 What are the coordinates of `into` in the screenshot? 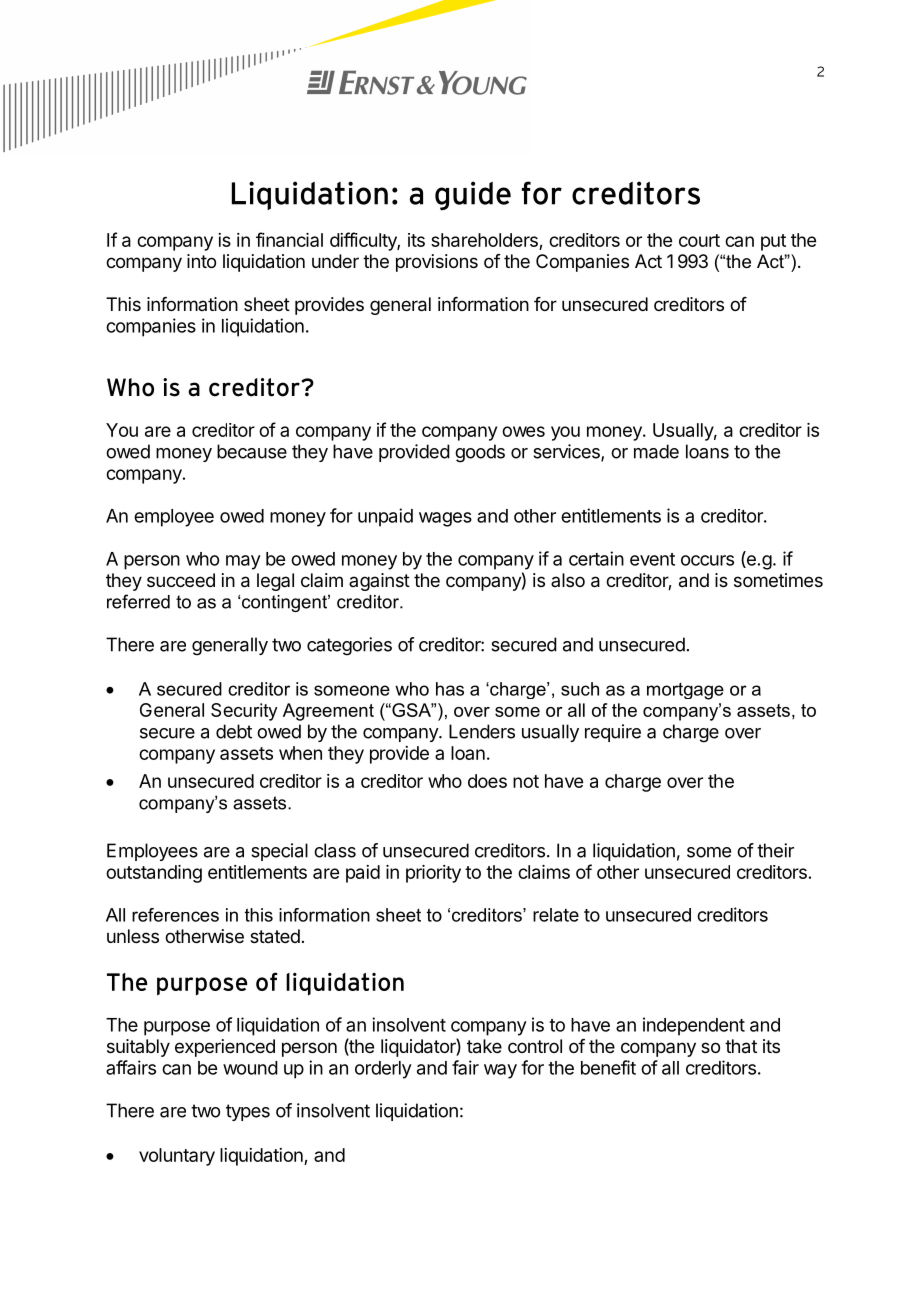 It's located at (201, 261).
